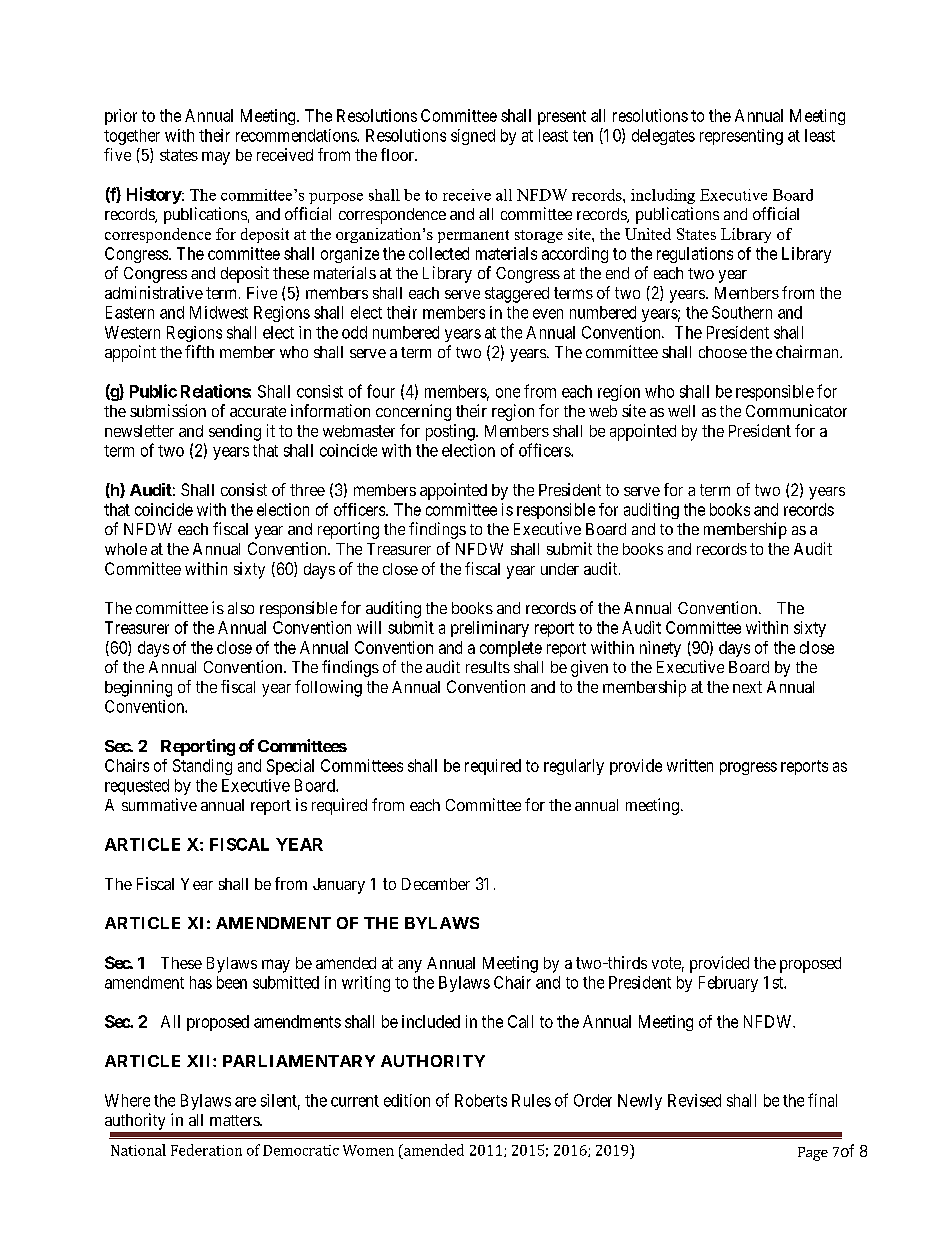 The height and width of the image is (1233, 952). What do you see at coordinates (574, 767) in the image?
I see `regularly` at bounding box center [574, 767].
